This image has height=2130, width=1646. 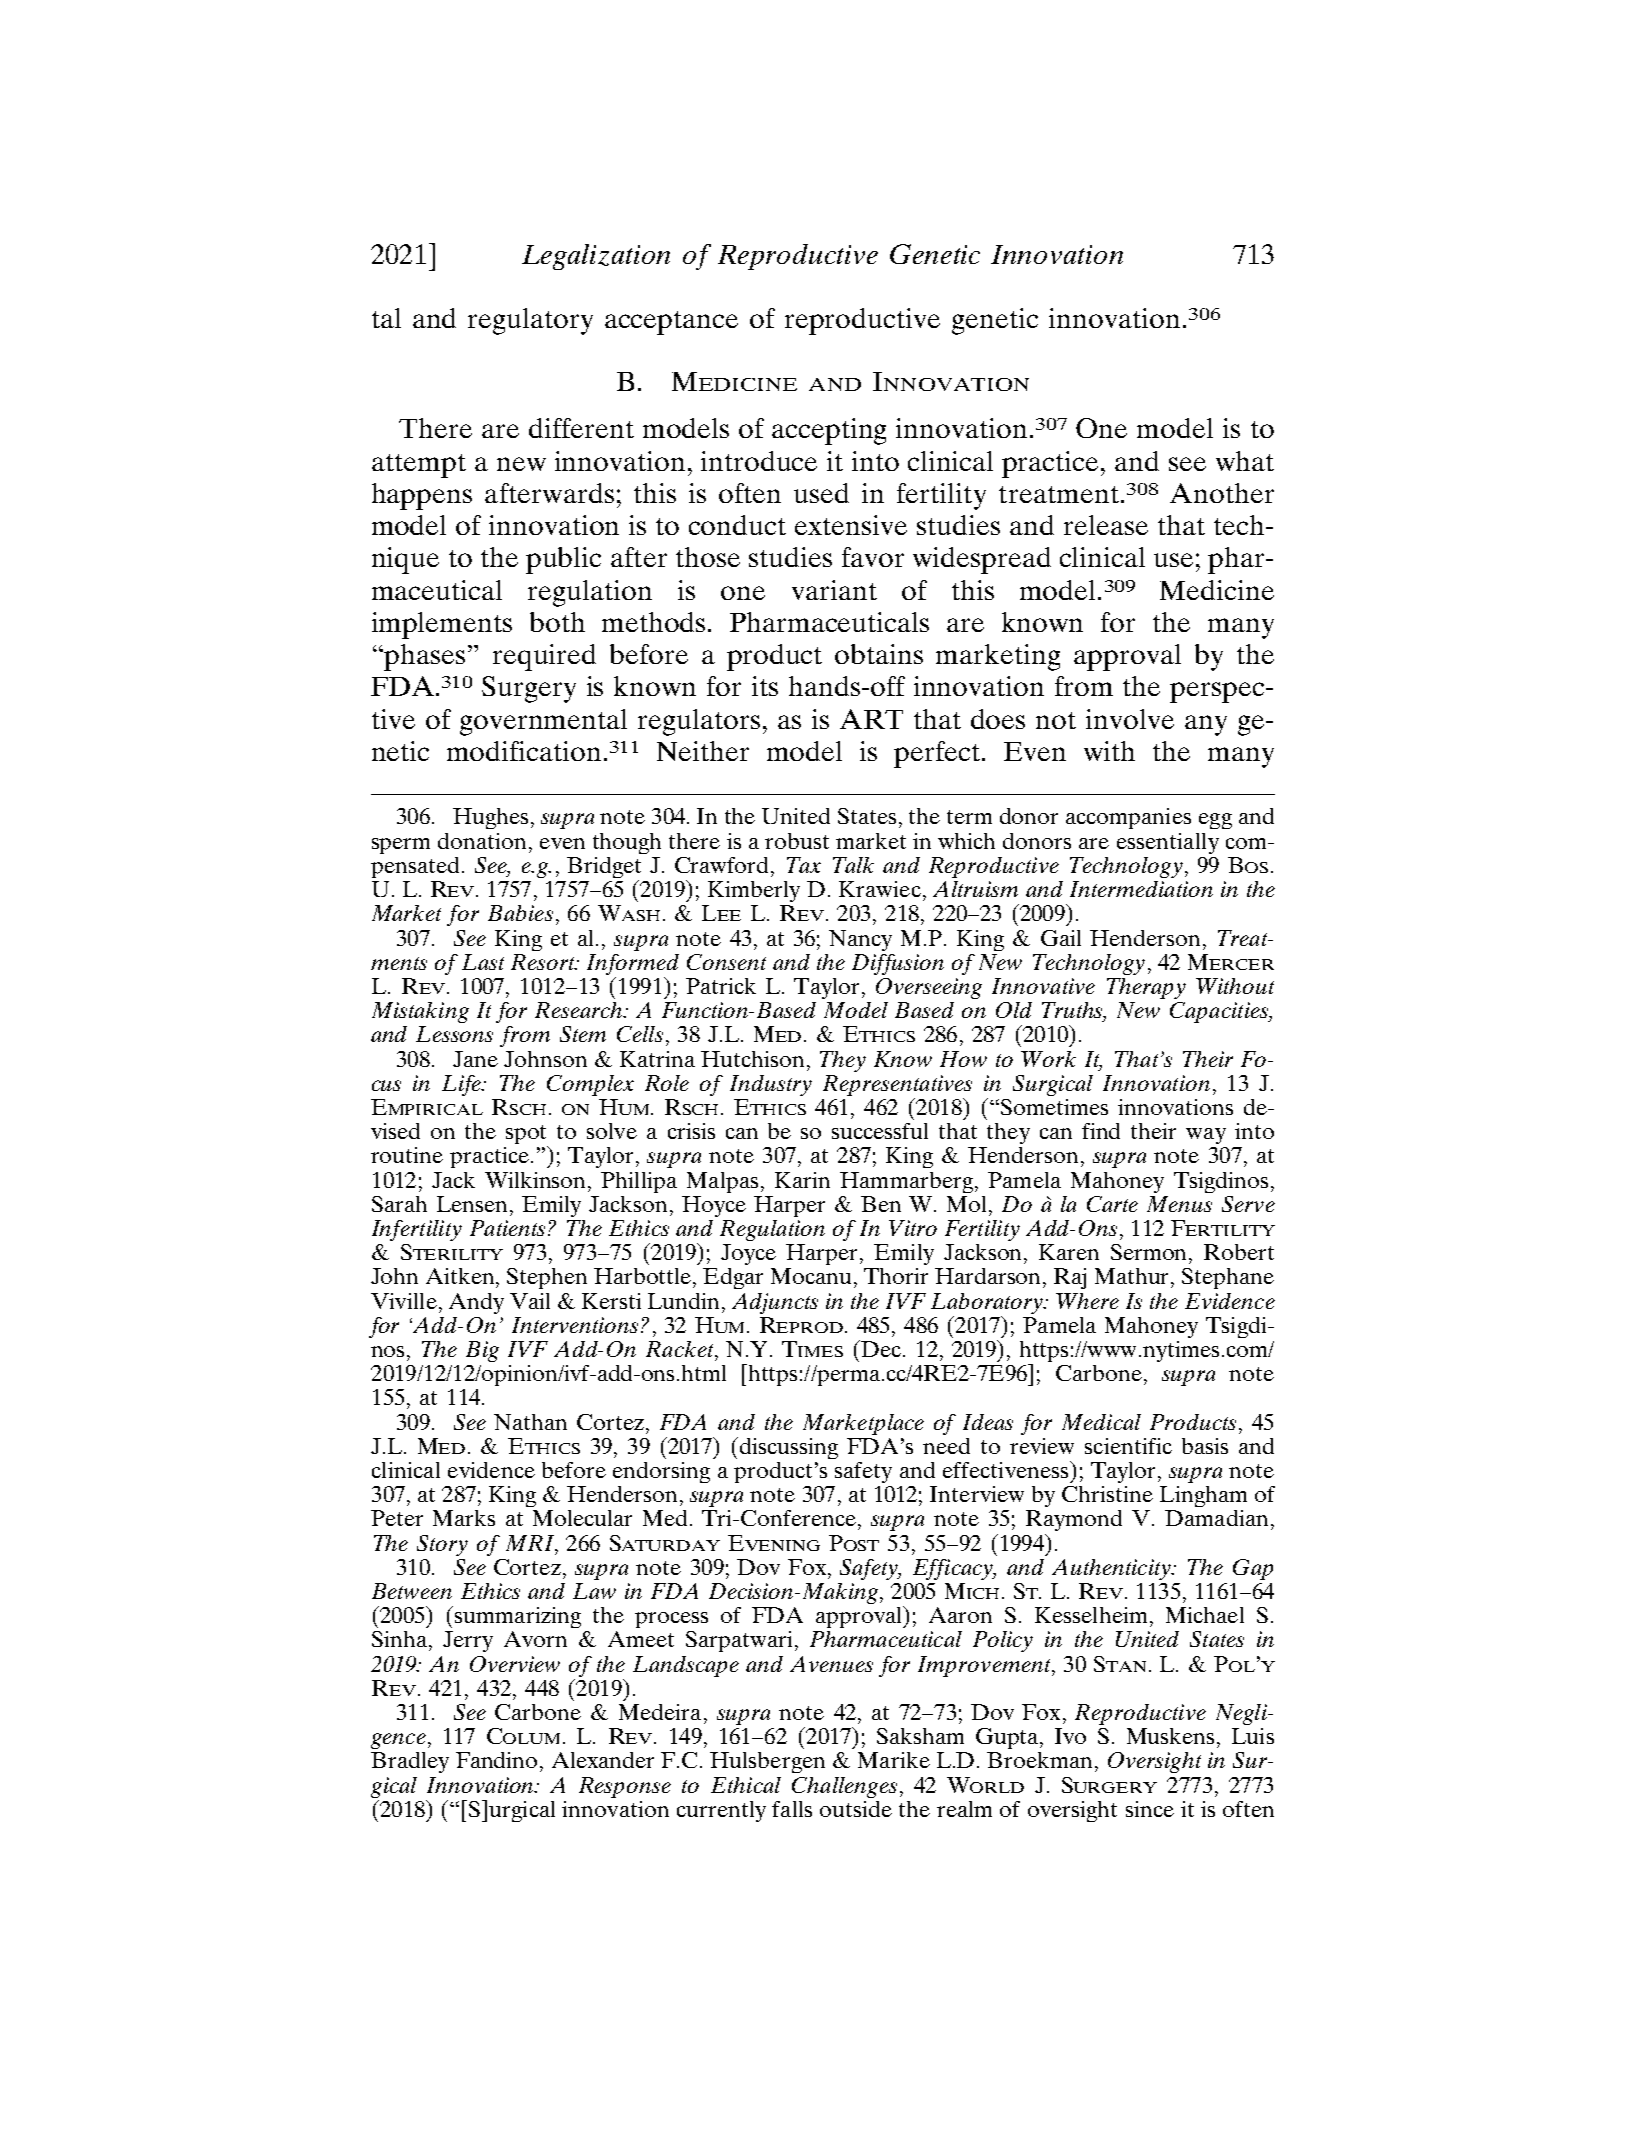 What do you see at coordinates (829, 431) in the image?
I see `accepting` at bounding box center [829, 431].
